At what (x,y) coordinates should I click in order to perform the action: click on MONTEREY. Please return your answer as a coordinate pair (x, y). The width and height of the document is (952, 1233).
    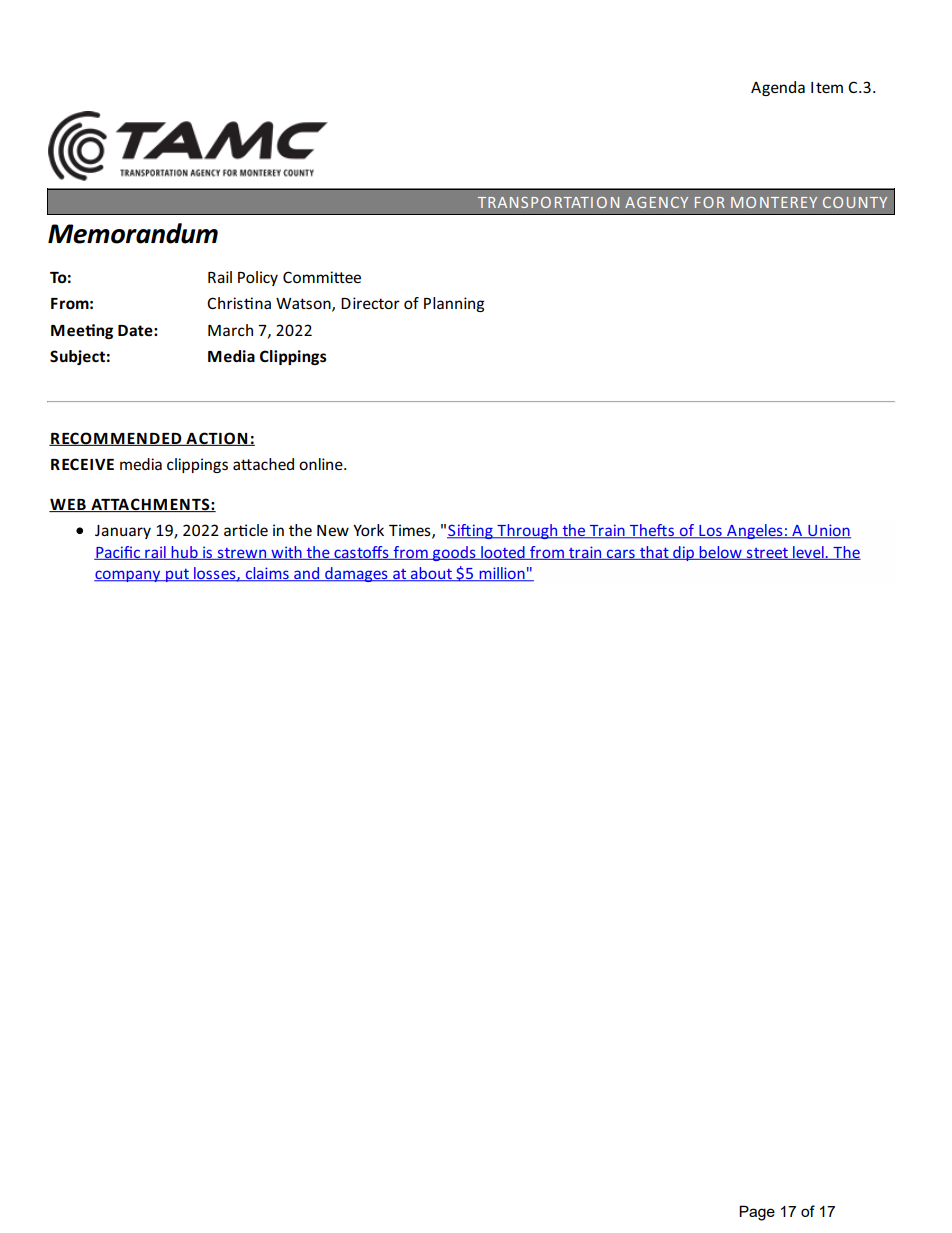
    Looking at the image, I should click on (774, 202).
